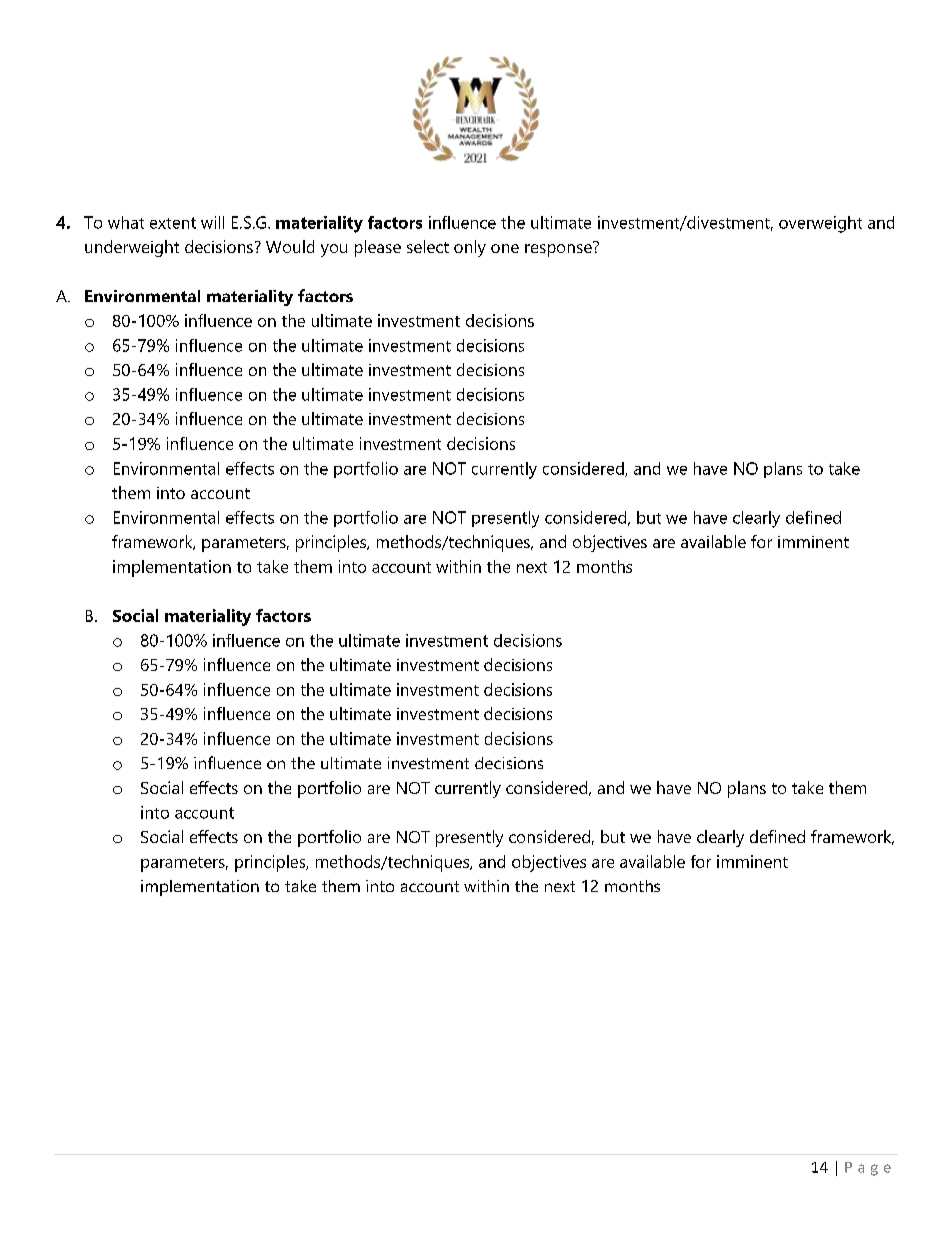  Describe the element at coordinates (132, 248) in the screenshot. I see `underweight` at that location.
